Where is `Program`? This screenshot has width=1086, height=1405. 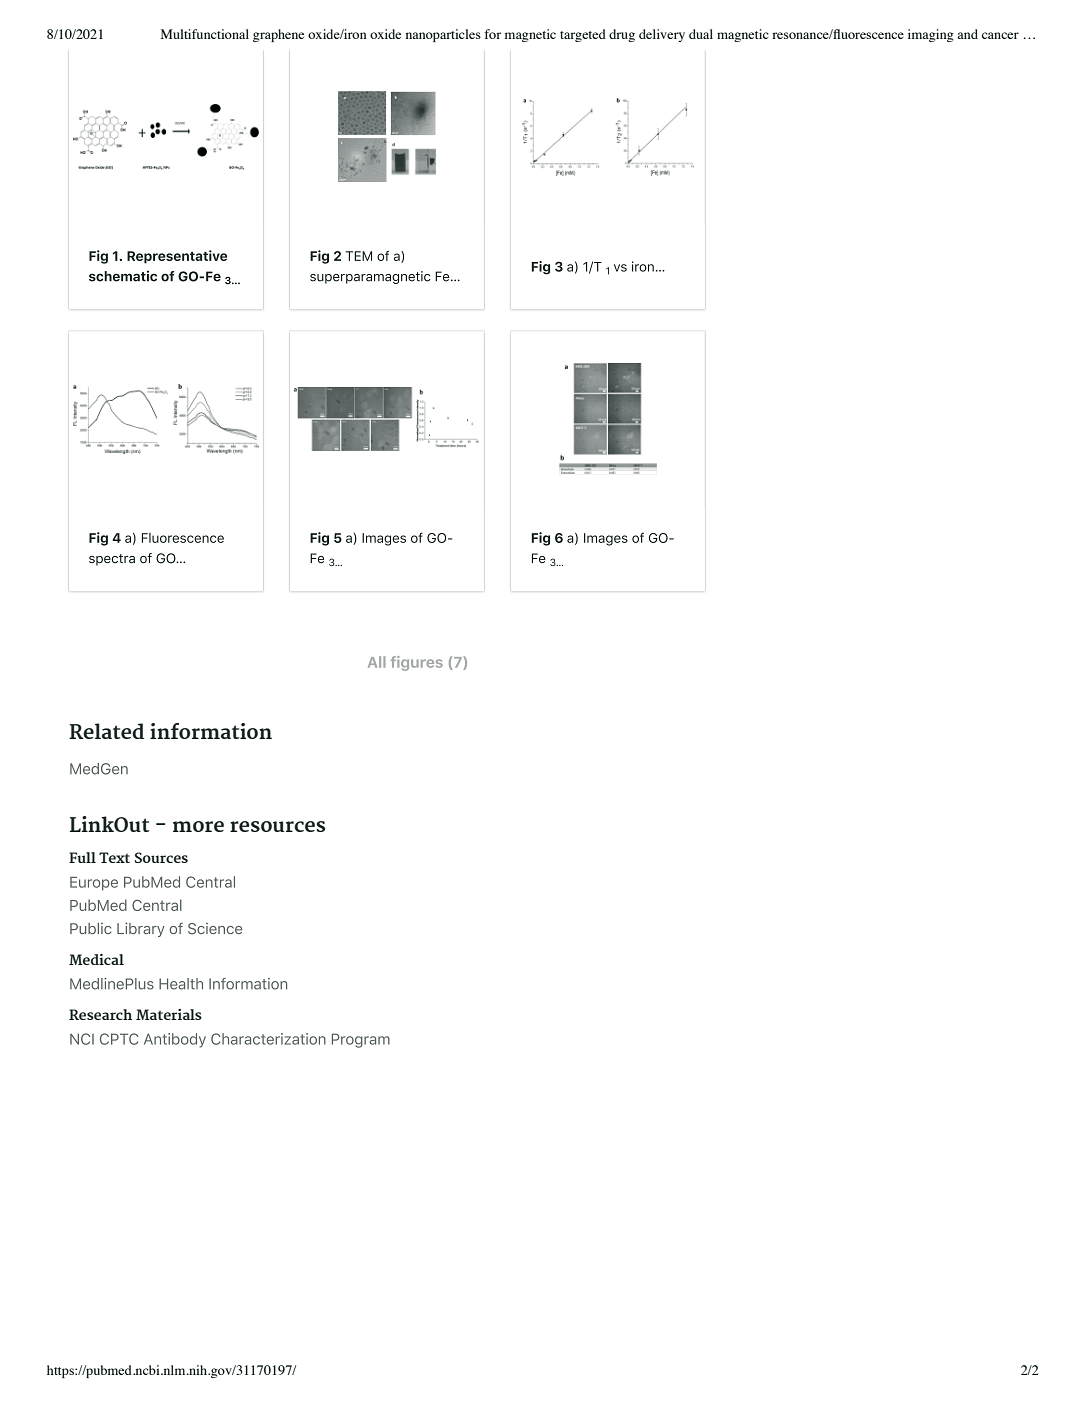
Program is located at coordinates (361, 1040).
